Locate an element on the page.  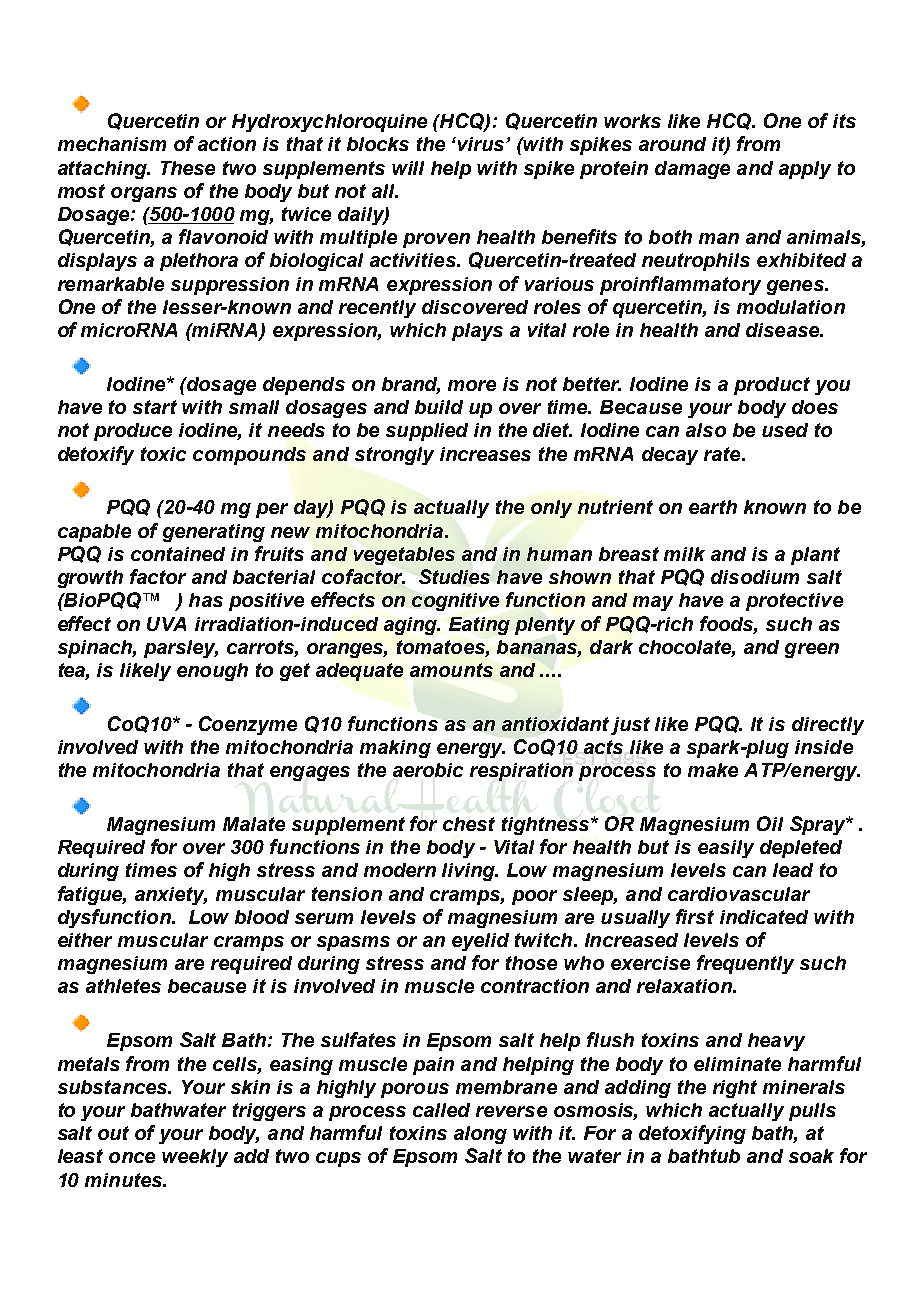
green is located at coordinates (812, 650).
